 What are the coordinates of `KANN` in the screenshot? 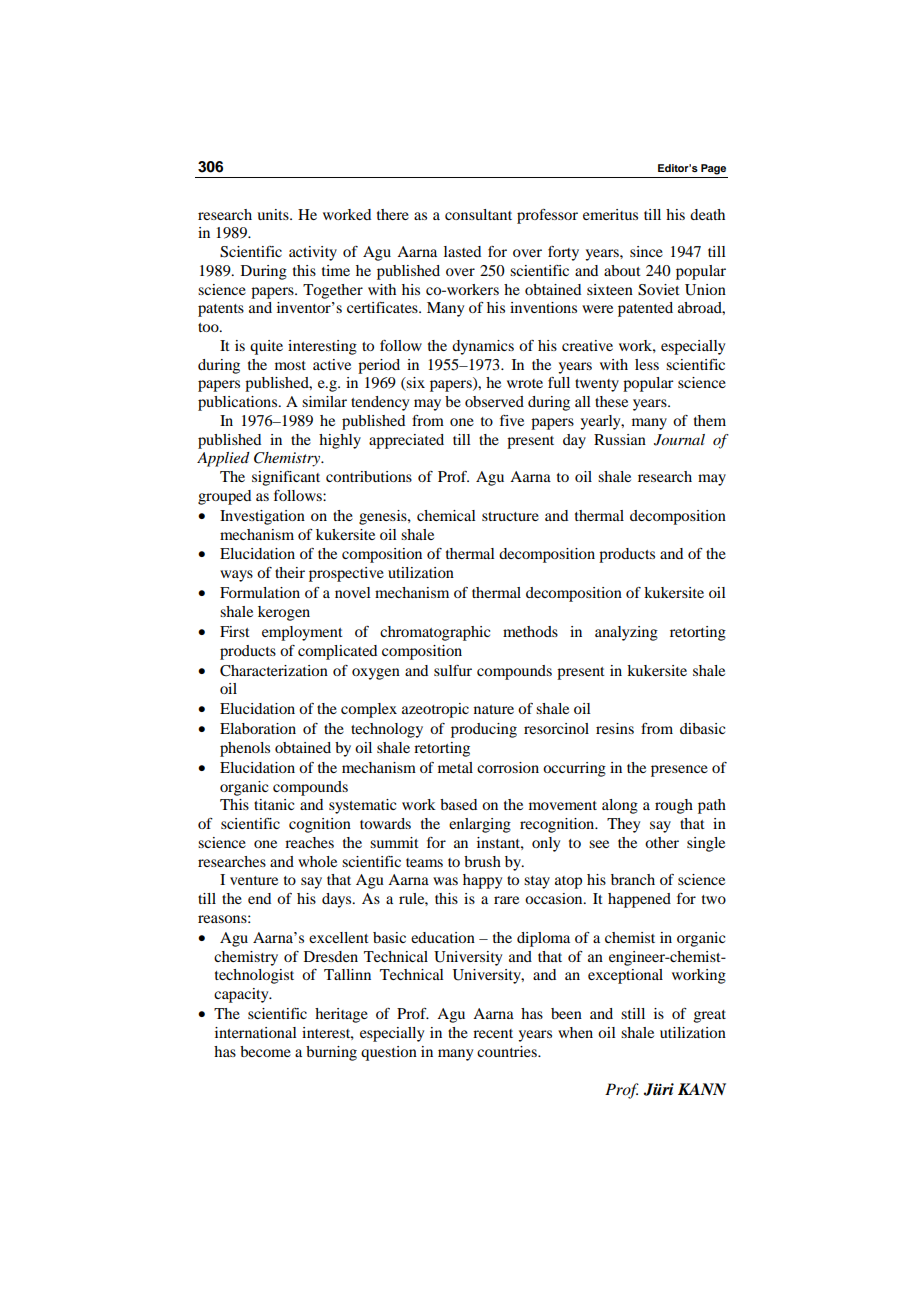 It's located at (702, 1089).
